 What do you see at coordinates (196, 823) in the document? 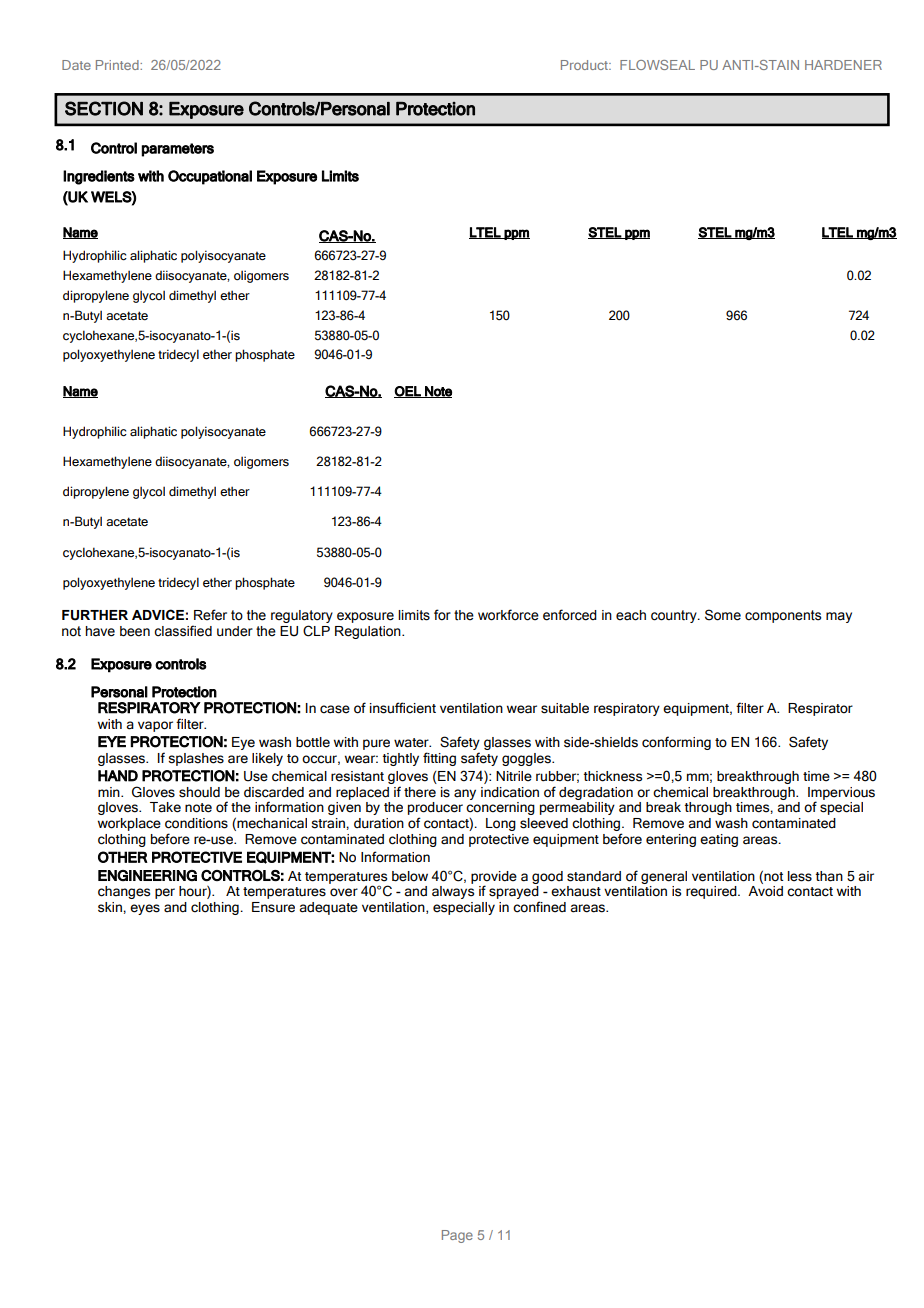
I see `conditions` at bounding box center [196, 823].
